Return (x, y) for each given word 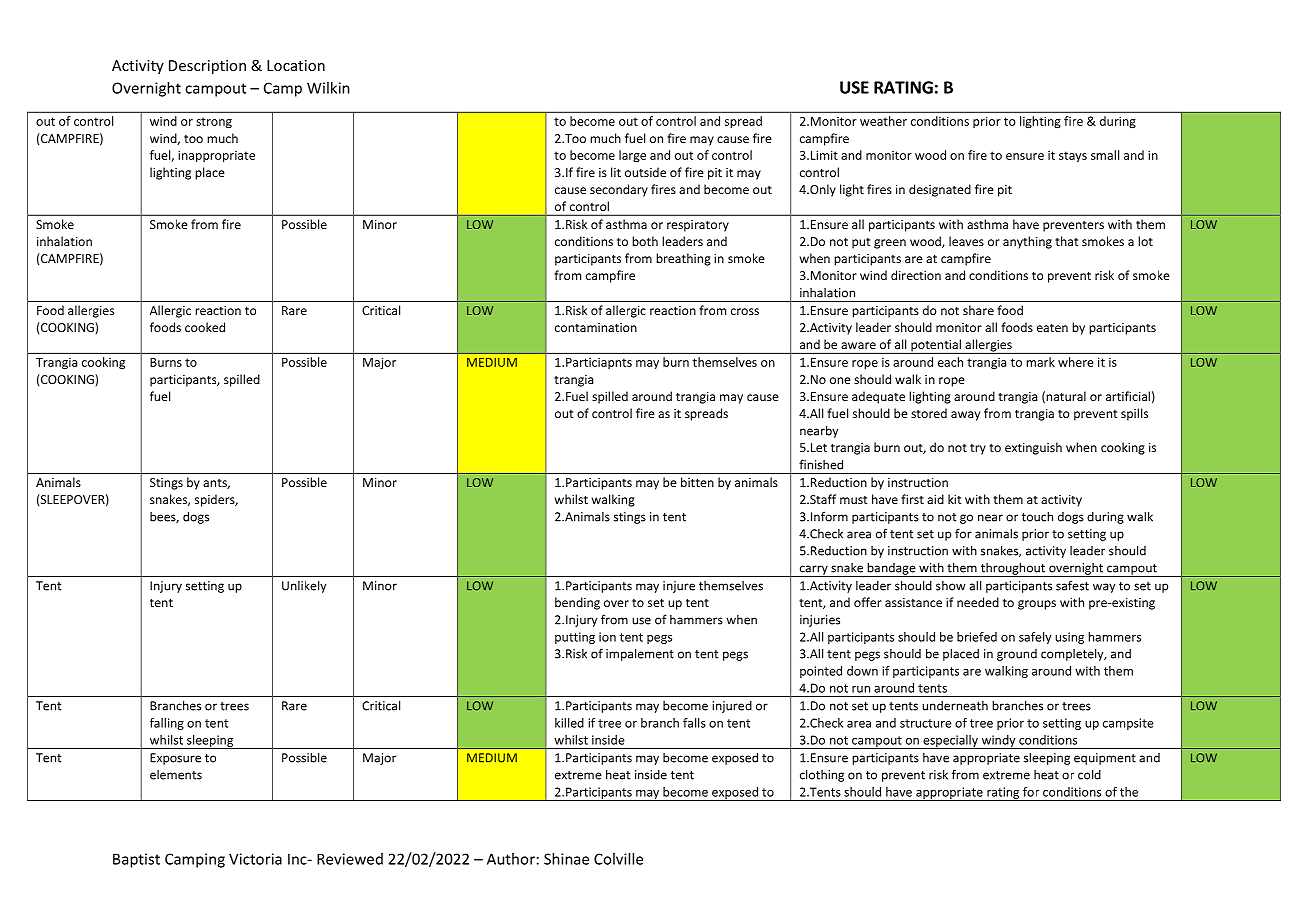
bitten (697, 482)
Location (296, 65)
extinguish (1033, 448)
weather (883, 121)
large (632, 156)
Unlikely (304, 586)
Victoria (255, 859)
